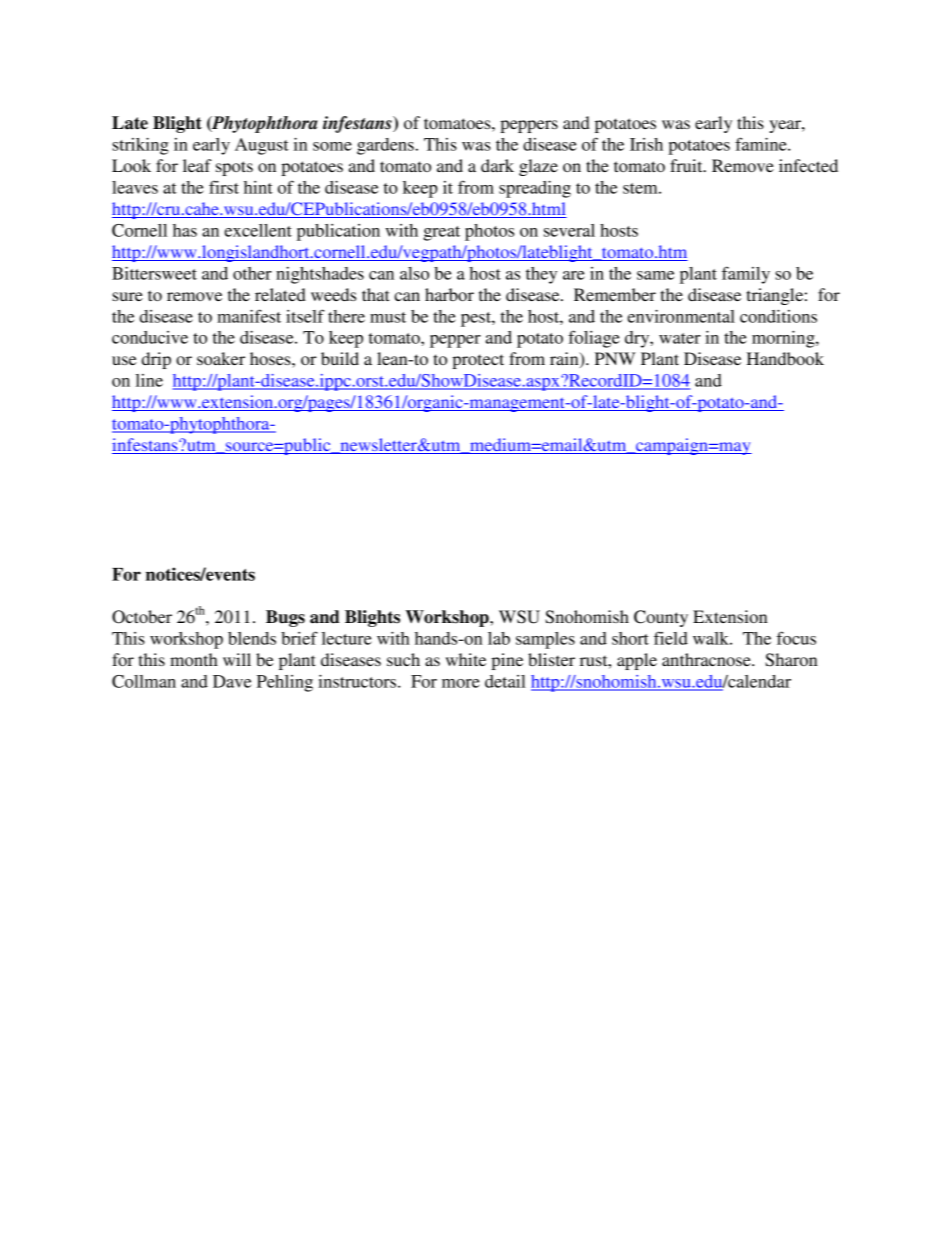  I want to click on leaf, so click(197, 165).
